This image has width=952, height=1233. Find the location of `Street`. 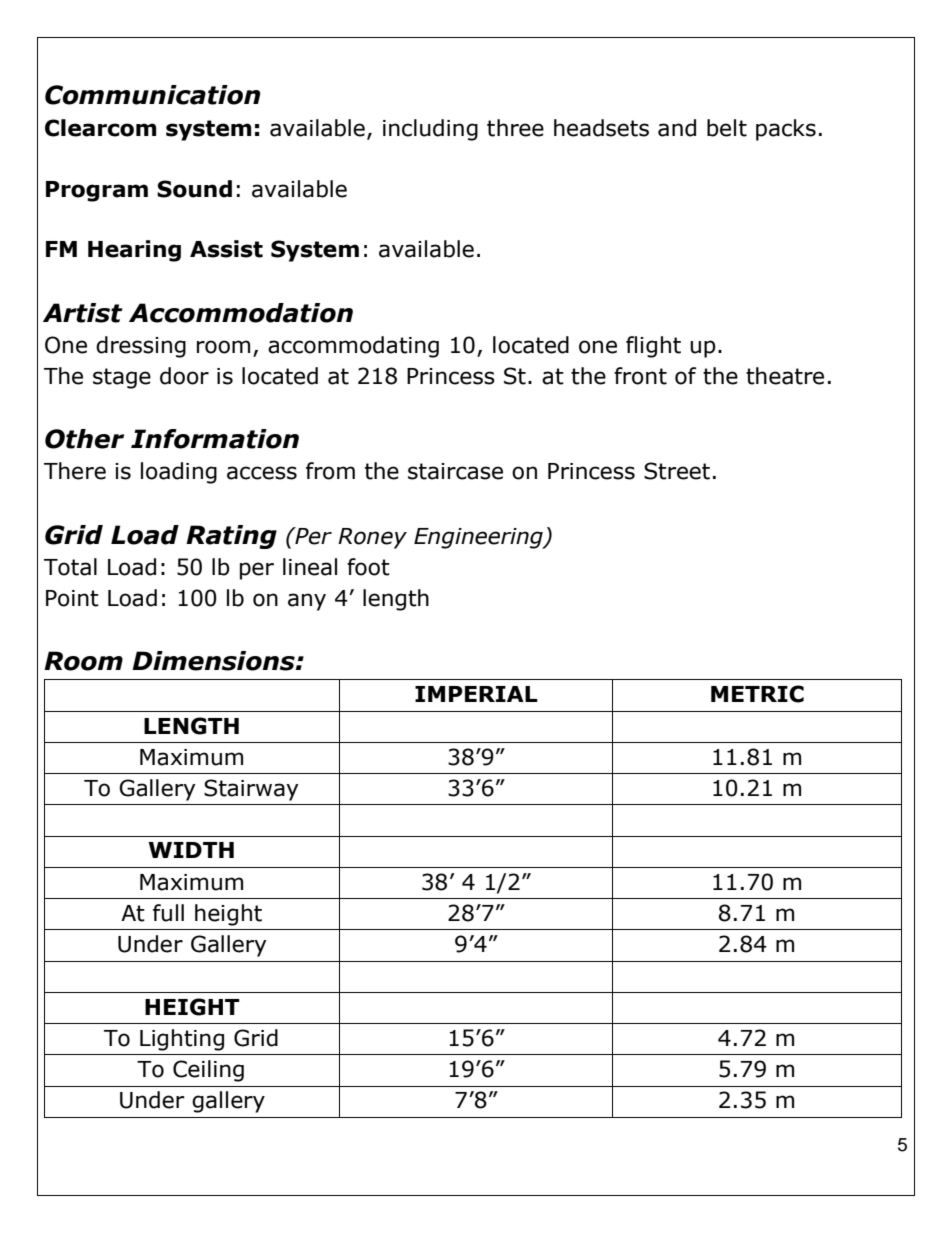

Street is located at coordinates (677, 471).
